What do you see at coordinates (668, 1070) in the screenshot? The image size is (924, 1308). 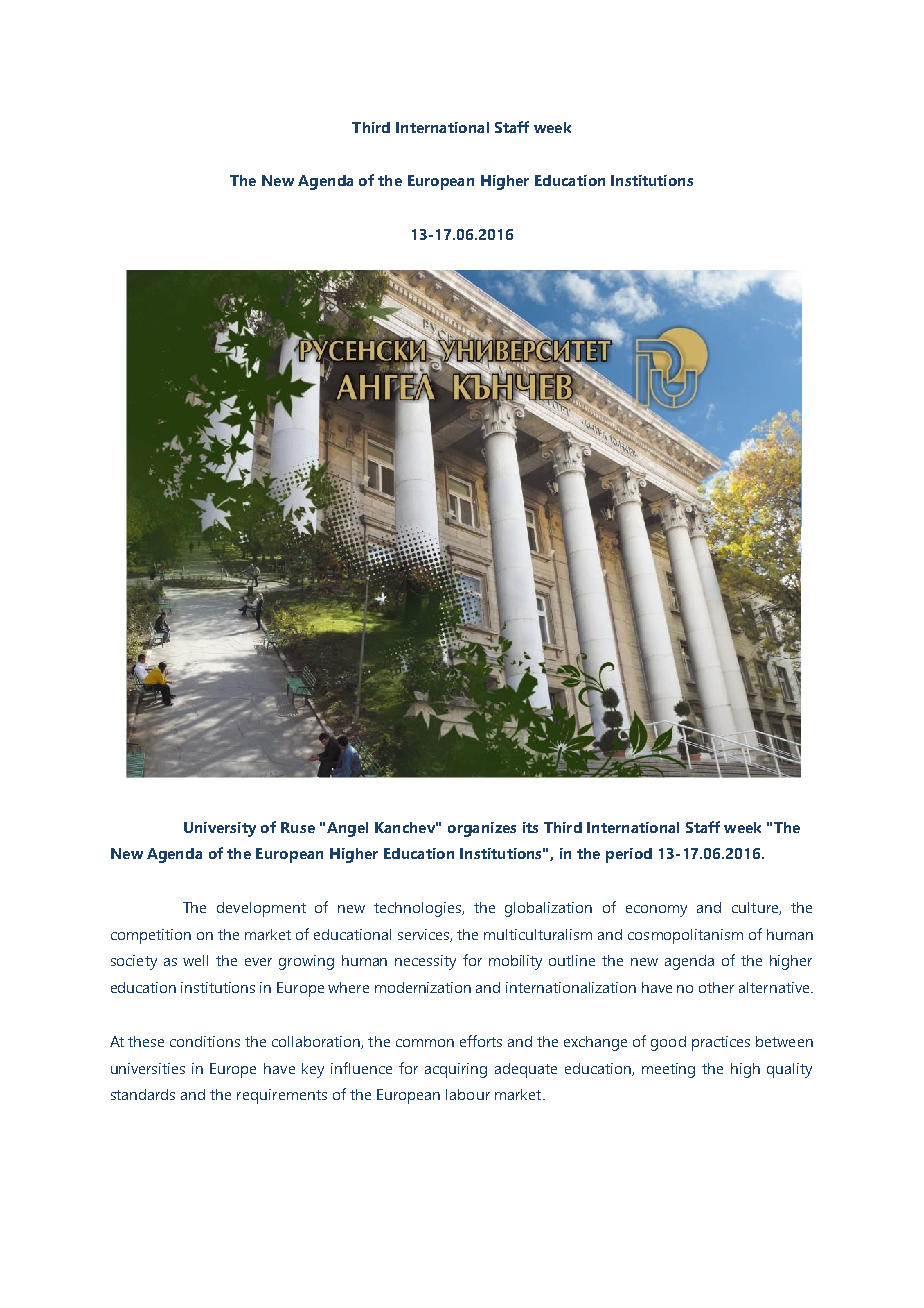 I see `meeting` at bounding box center [668, 1070].
